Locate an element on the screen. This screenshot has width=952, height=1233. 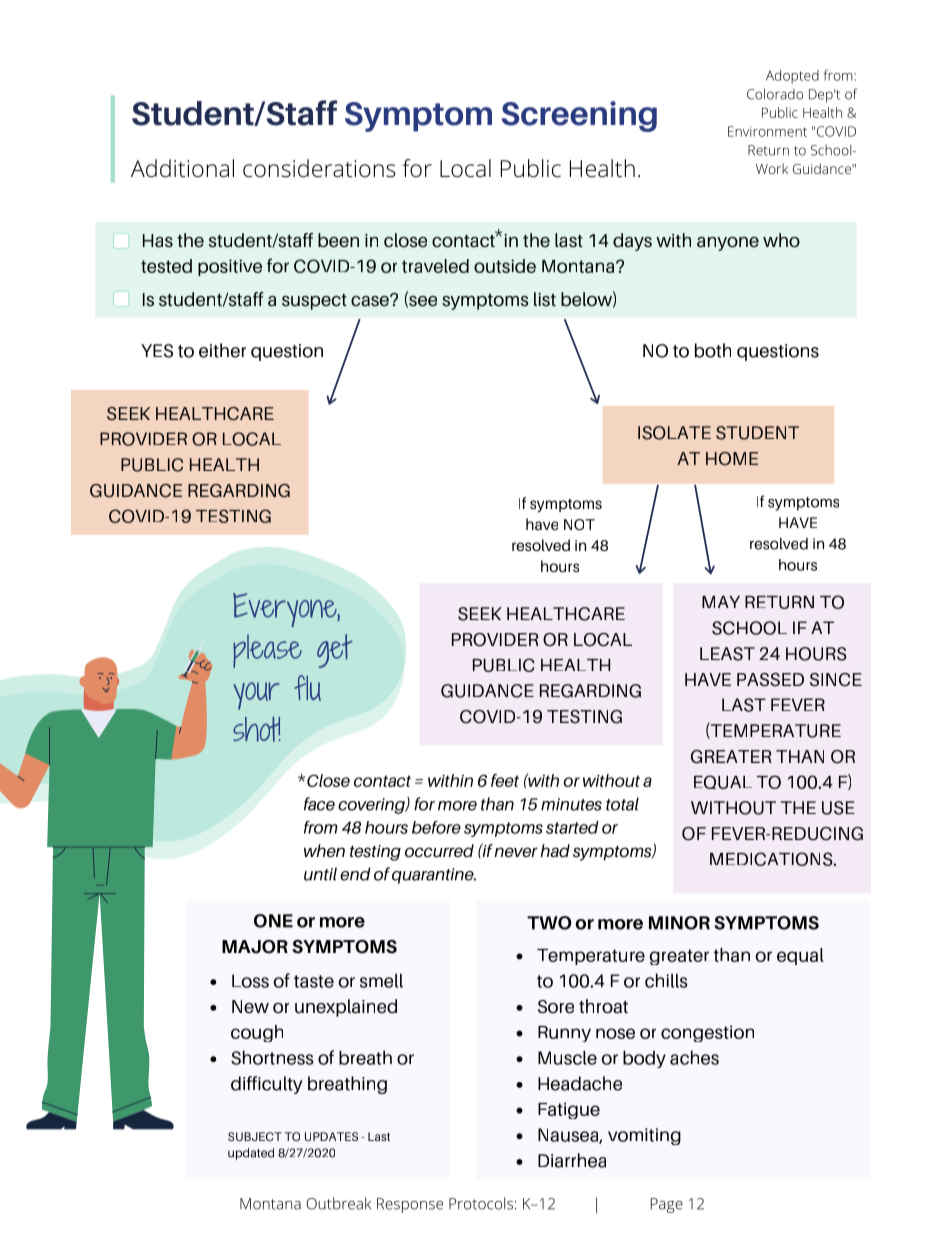
please is located at coordinates (267, 651).
